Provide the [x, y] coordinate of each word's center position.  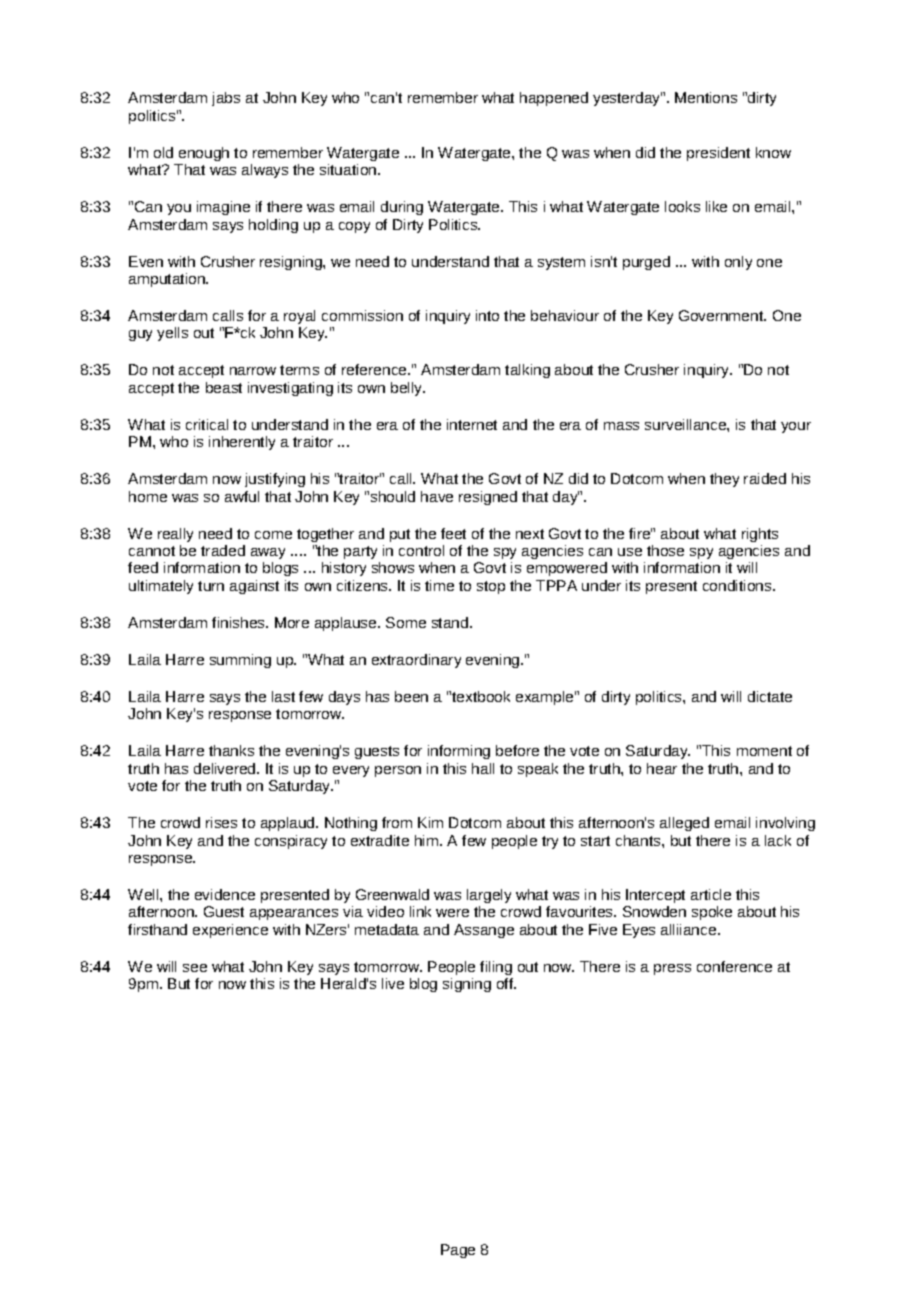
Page [458, 1251]
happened [554, 99]
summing [240, 661]
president [718, 154]
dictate [770, 696]
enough [204, 154]
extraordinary [416, 661]
